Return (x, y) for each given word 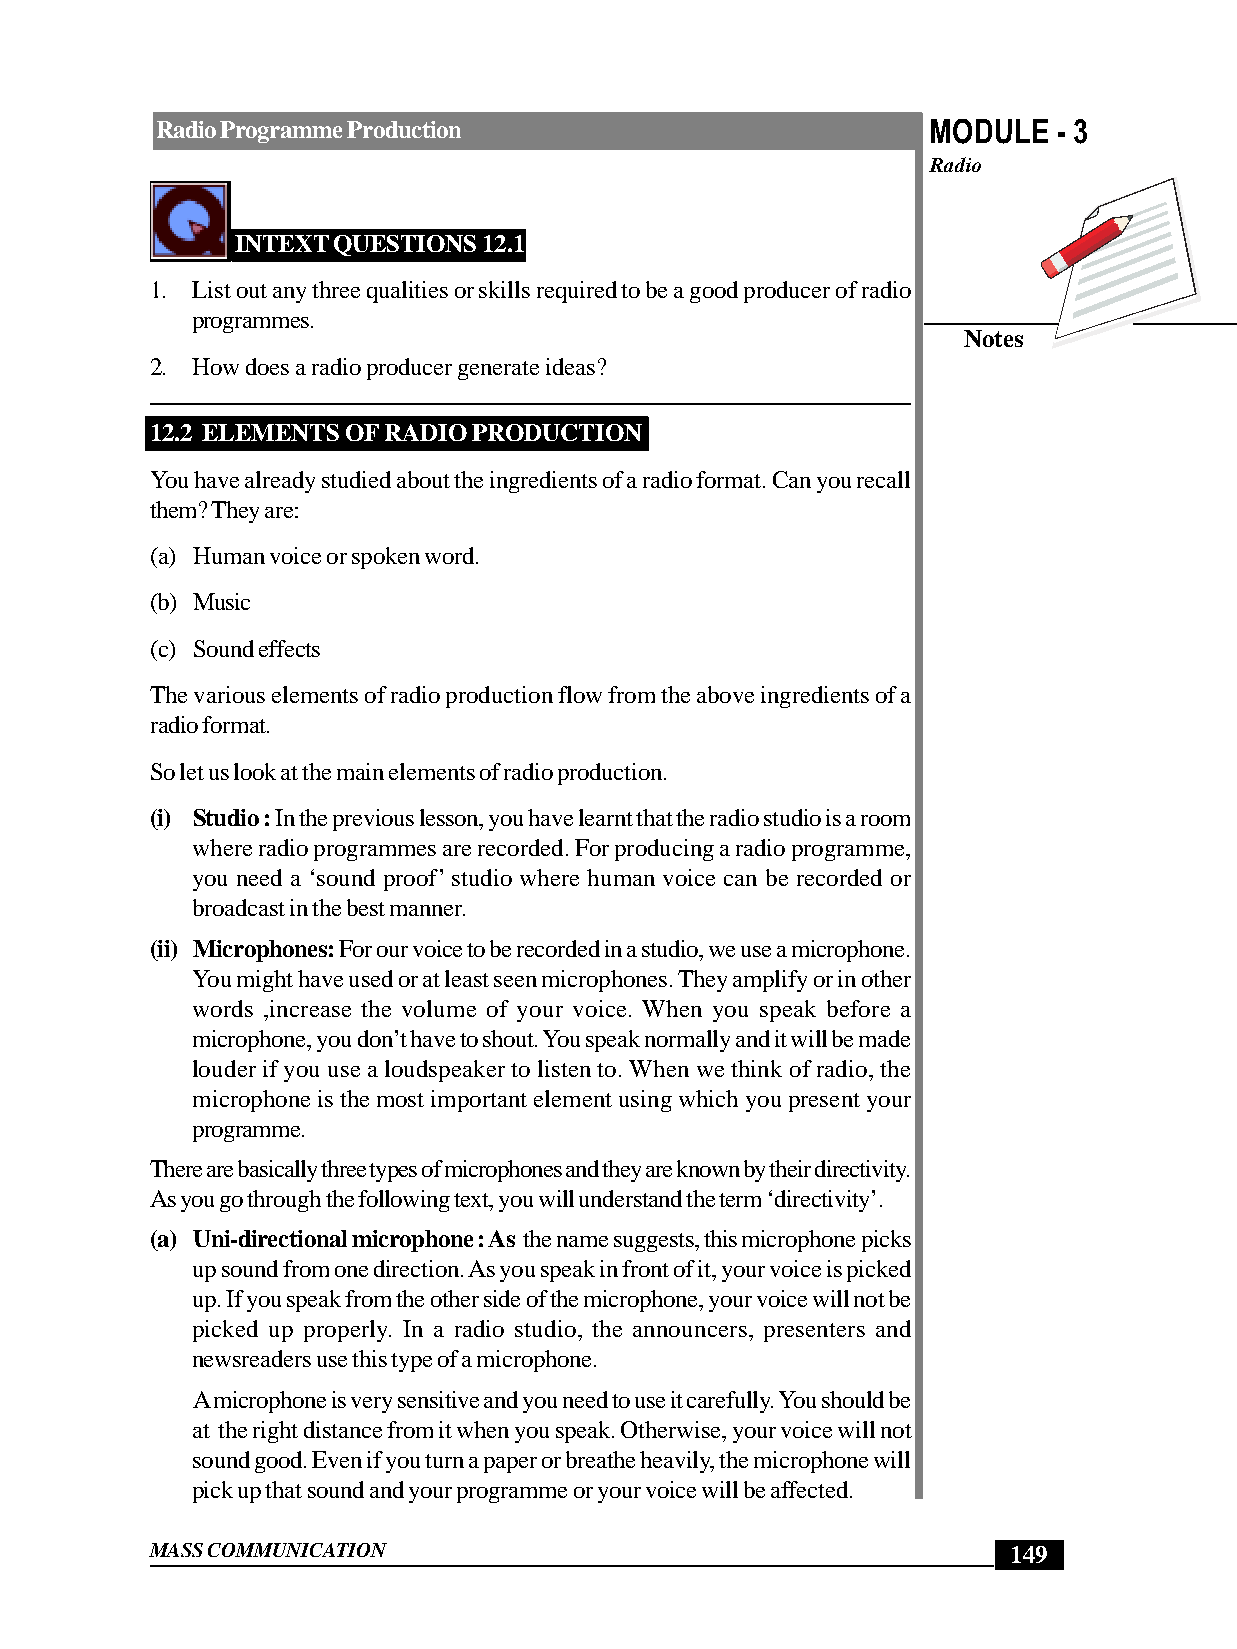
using (645, 1101)
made (884, 1038)
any (289, 295)
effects (289, 648)
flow (580, 694)
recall (883, 479)
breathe (600, 1459)
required (577, 292)
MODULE (989, 131)
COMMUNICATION (297, 1550)
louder (224, 1068)
